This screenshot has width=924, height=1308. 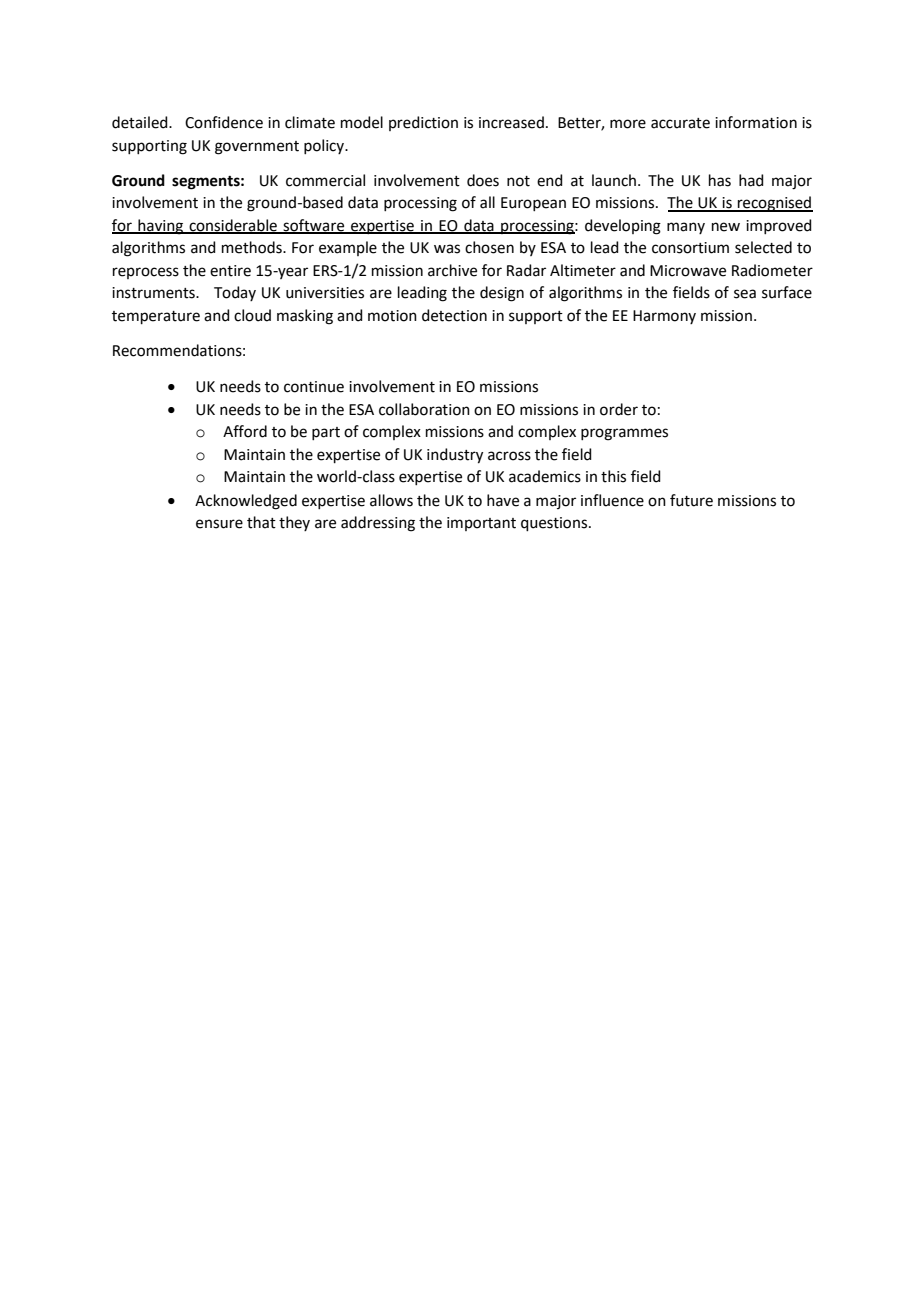 What do you see at coordinates (452, 270) in the screenshot?
I see `archive` at bounding box center [452, 270].
